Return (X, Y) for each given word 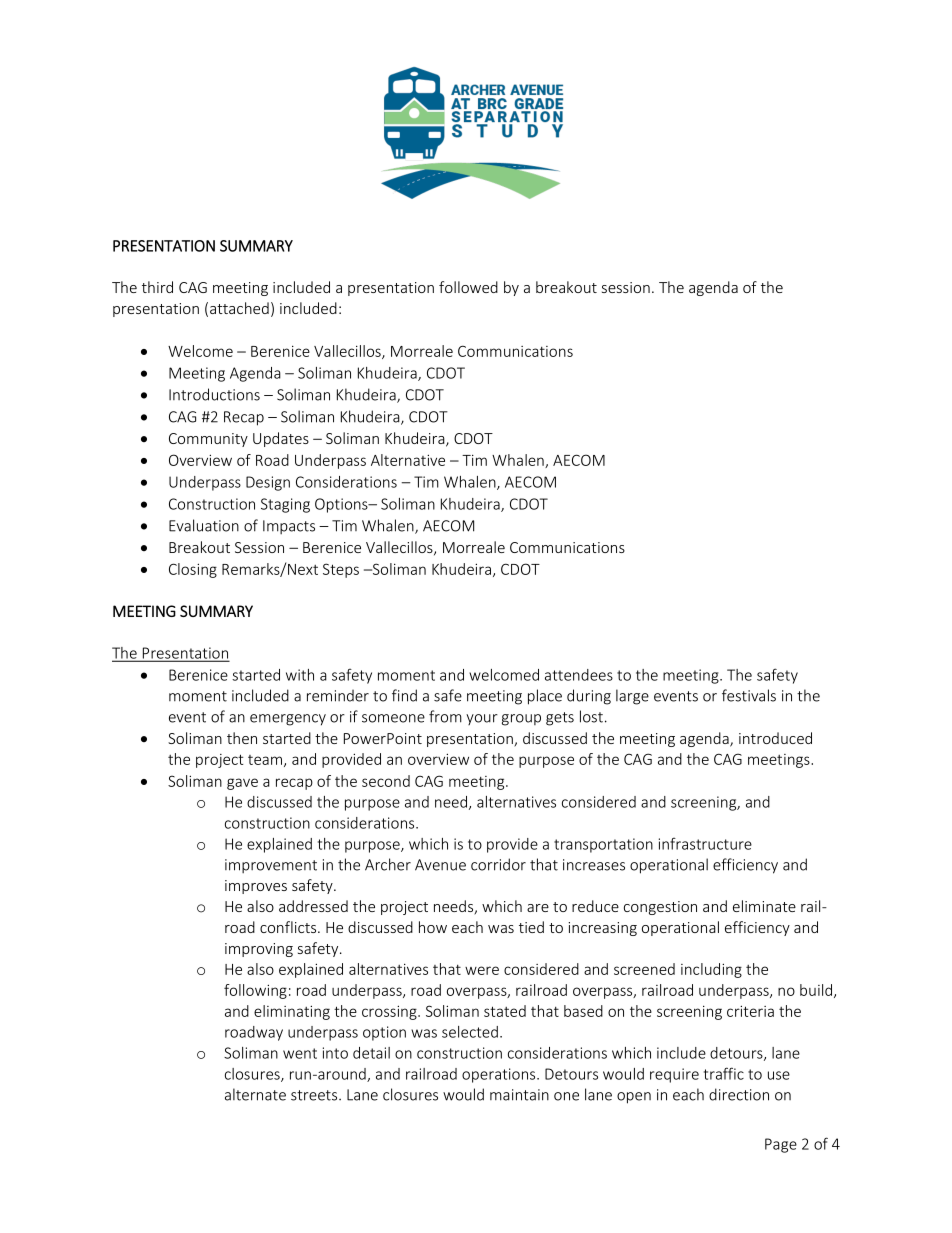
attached (239, 308)
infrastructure (705, 843)
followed (468, 287)
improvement (271, 866)
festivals (749, 695)
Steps (341, 570)
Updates (281, 439)
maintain (519, 1095)
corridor (498, 864)
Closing (193, 570)
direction (739, 1094)
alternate (255, 1094)
